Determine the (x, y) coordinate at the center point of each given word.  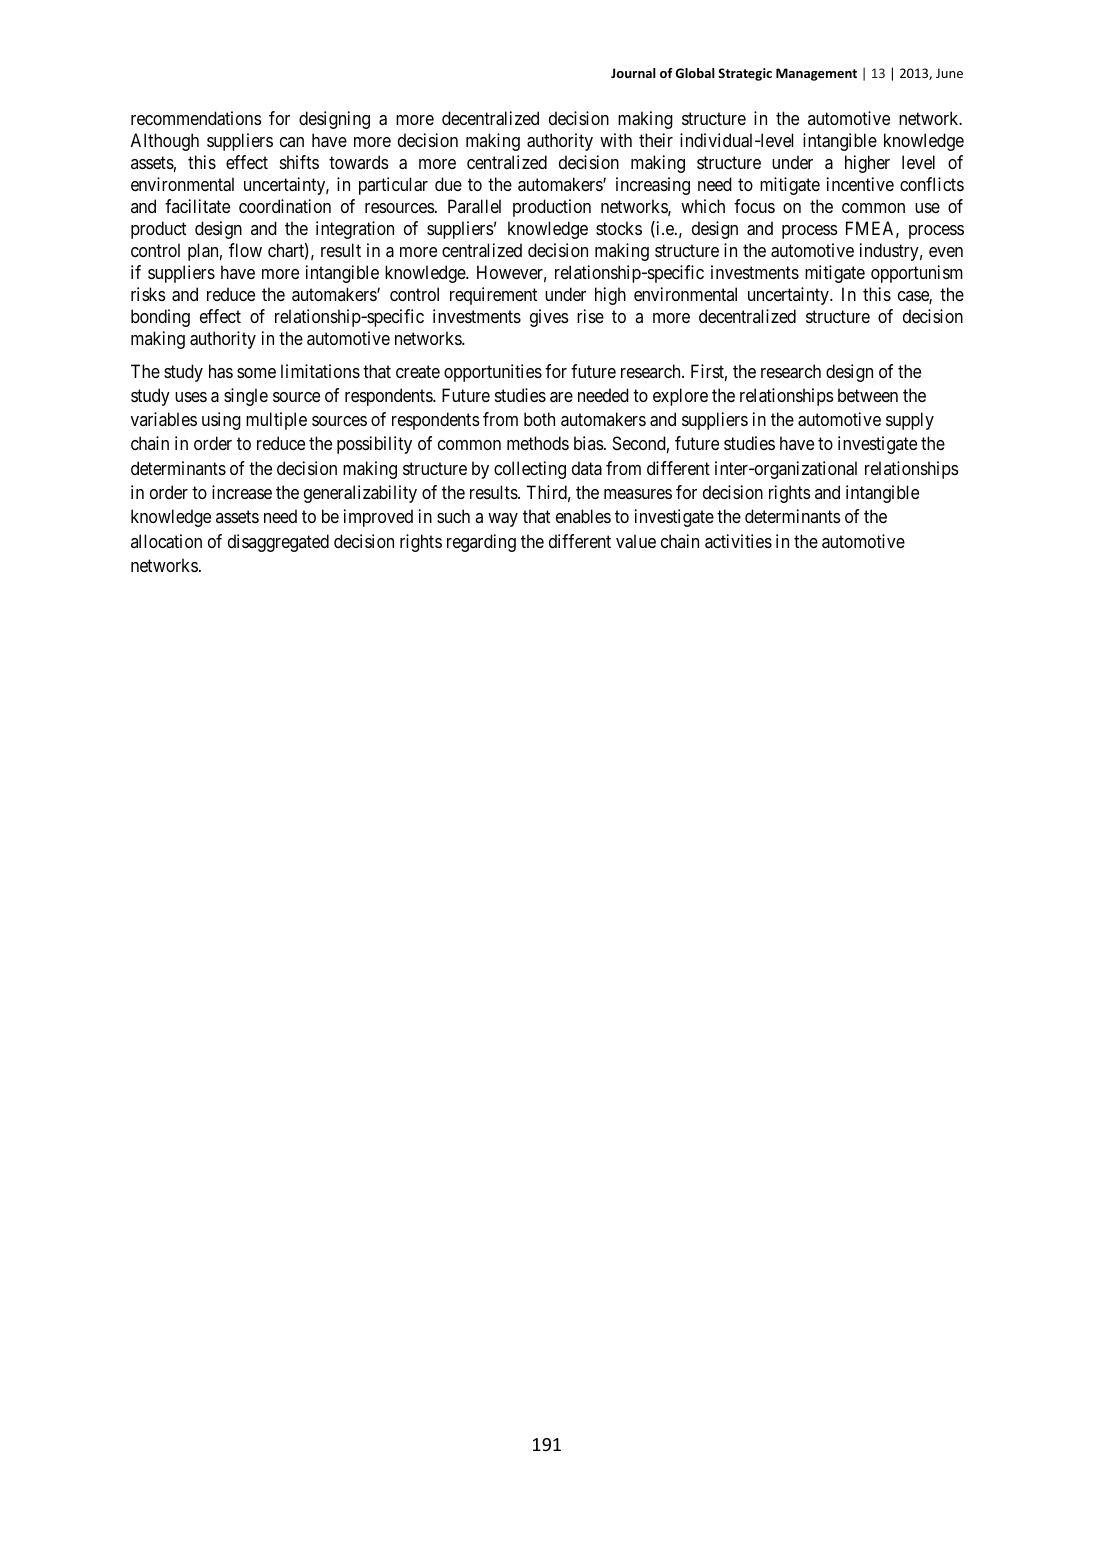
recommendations (196, 118)
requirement (493, 296)
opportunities (493, 373)
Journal (633, 73)
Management (816, 74)
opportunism (917, 274)
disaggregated (278, 543)
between (868, 395)
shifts (299, 162)
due (448, 184)
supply (910, 421)
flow (245, 250)
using (221, 421)
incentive (860, 184)
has (221, 371)
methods (538, 443)
